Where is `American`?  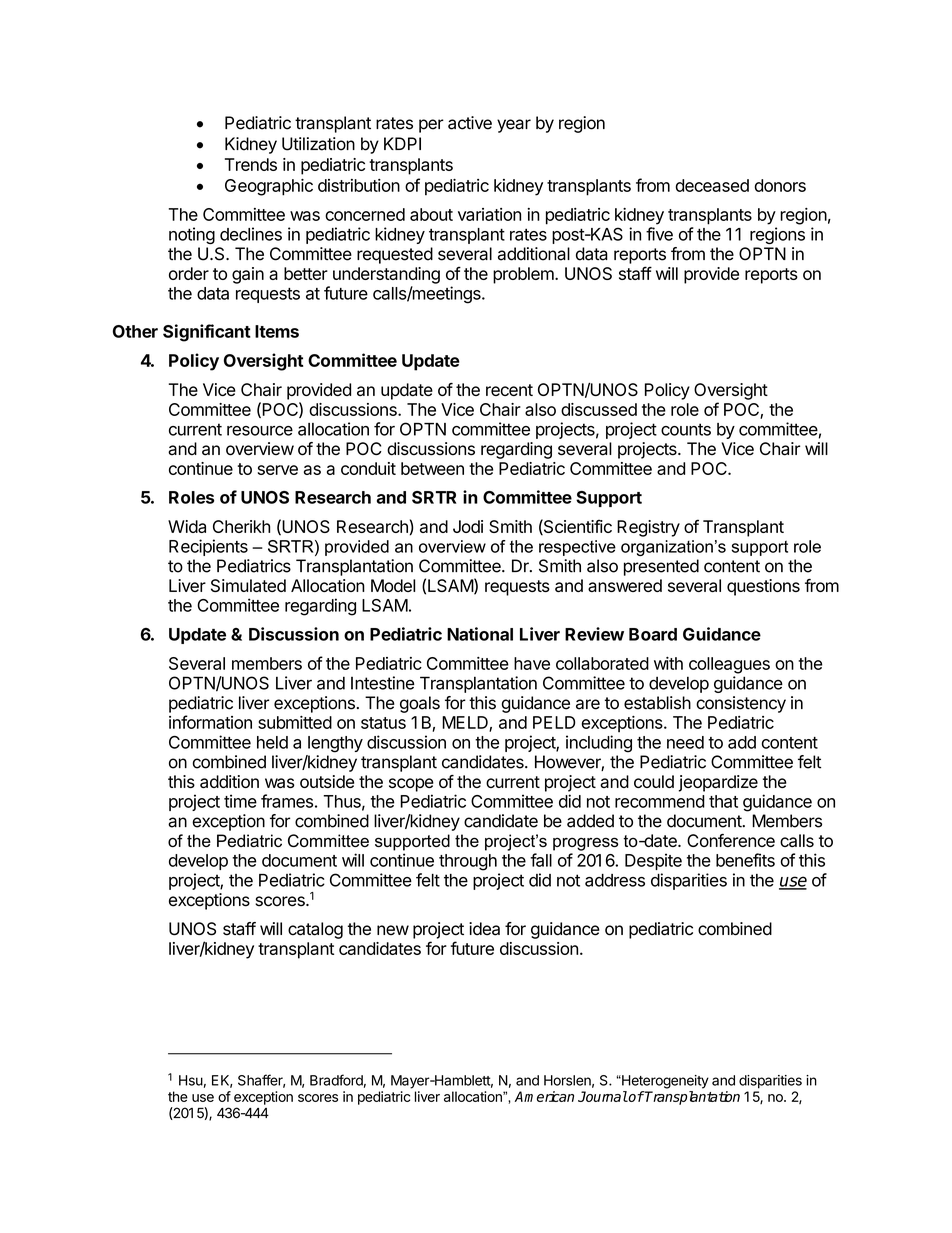 American is located at coordinates (544, 1096).
